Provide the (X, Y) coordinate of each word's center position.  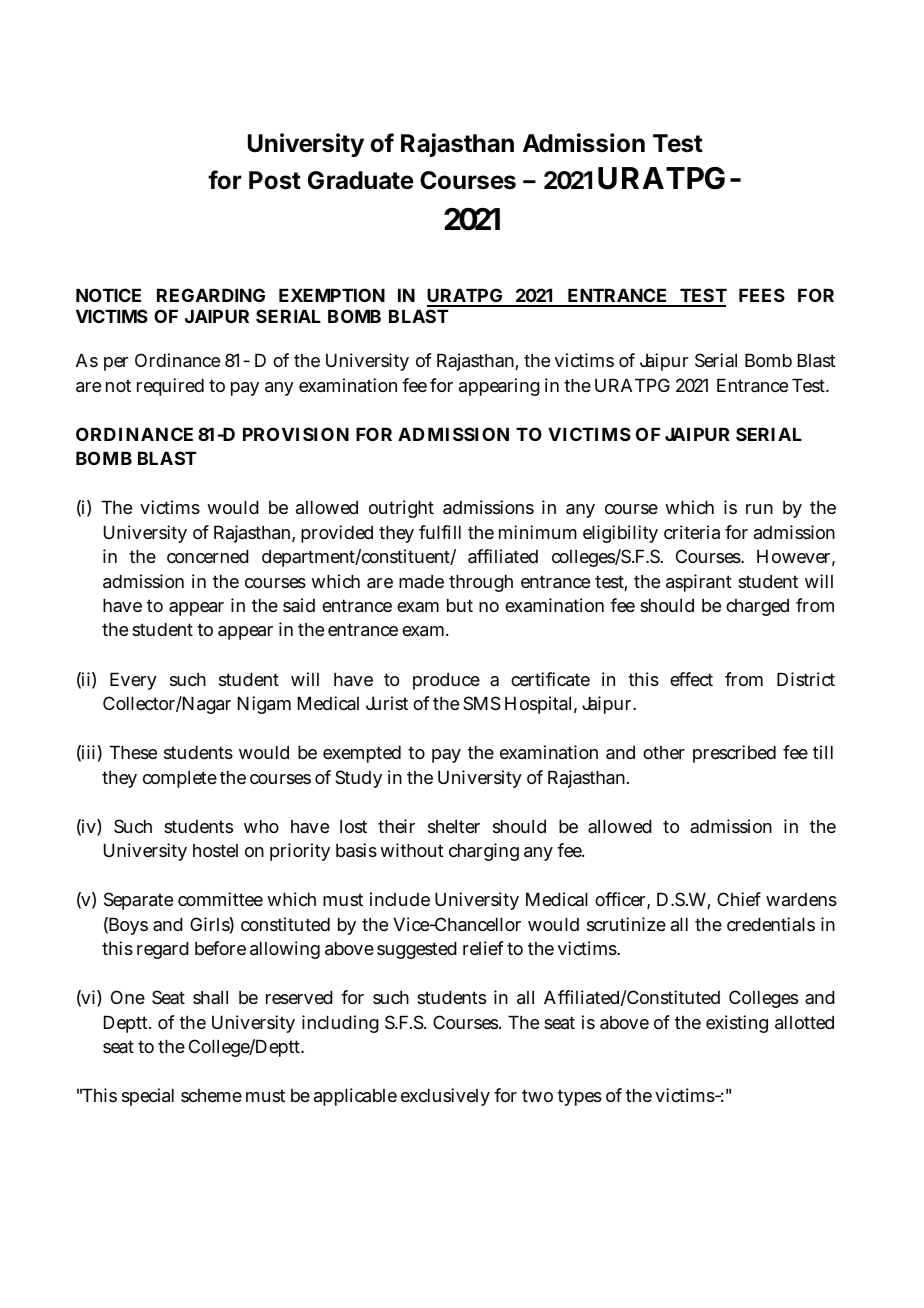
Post (275, 180)
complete (180, 779)
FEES (762, 295)
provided (337, 534)
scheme (211, 1095)
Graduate (361, 180)
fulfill (440, 532)
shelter (454, 826)
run (759, 509)
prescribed (734, 754)
